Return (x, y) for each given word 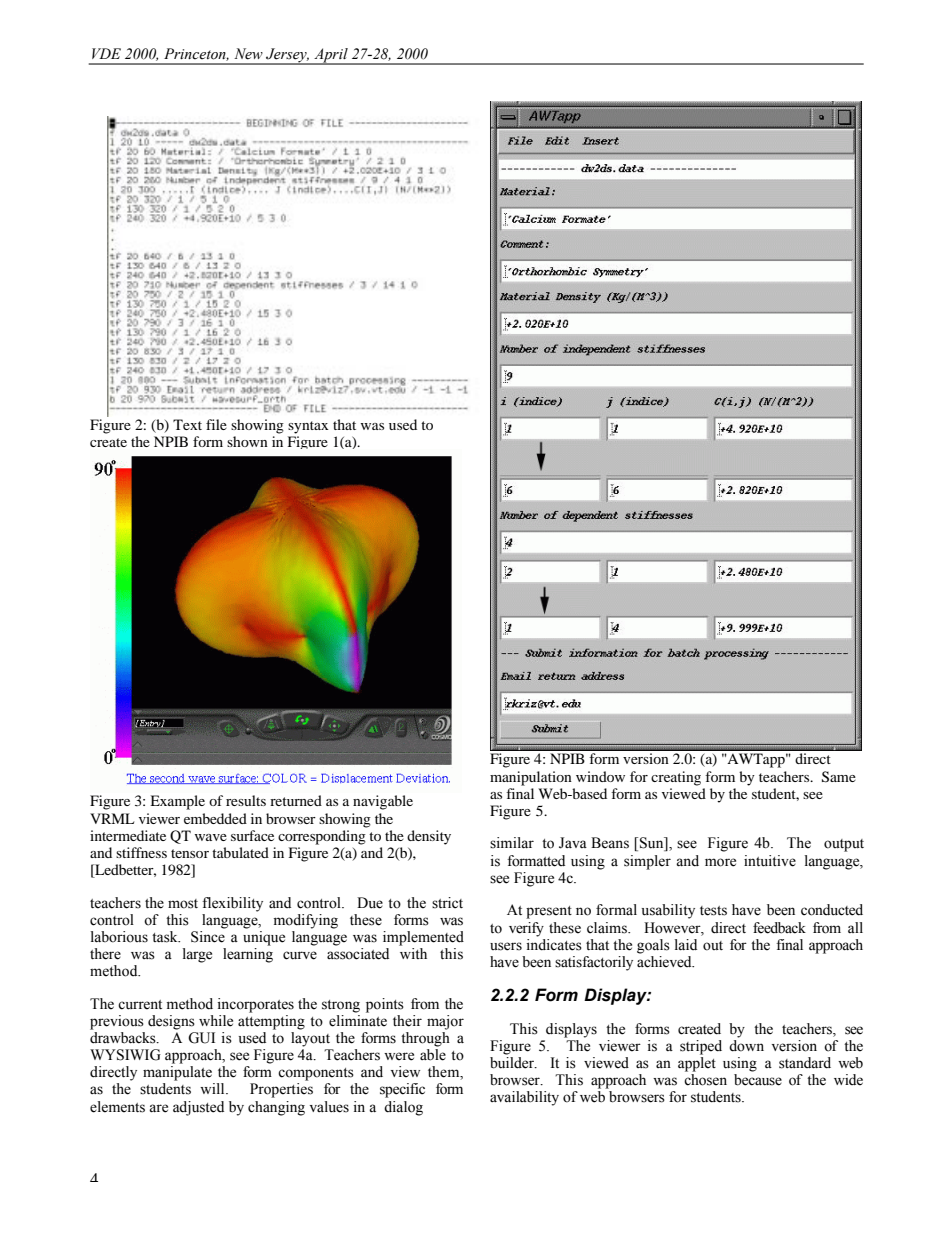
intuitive (770, 861)
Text (187, 424)
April (331, 56)
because (758, 1080)
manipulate (177, 1073)
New (248, 54)
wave (211, 837)
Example (177, 802)
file (216, 424)
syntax (308, 427)
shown (247, 441)
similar (512, 843)
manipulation (531, 778)
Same (839, 777)
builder (513, 1063)
